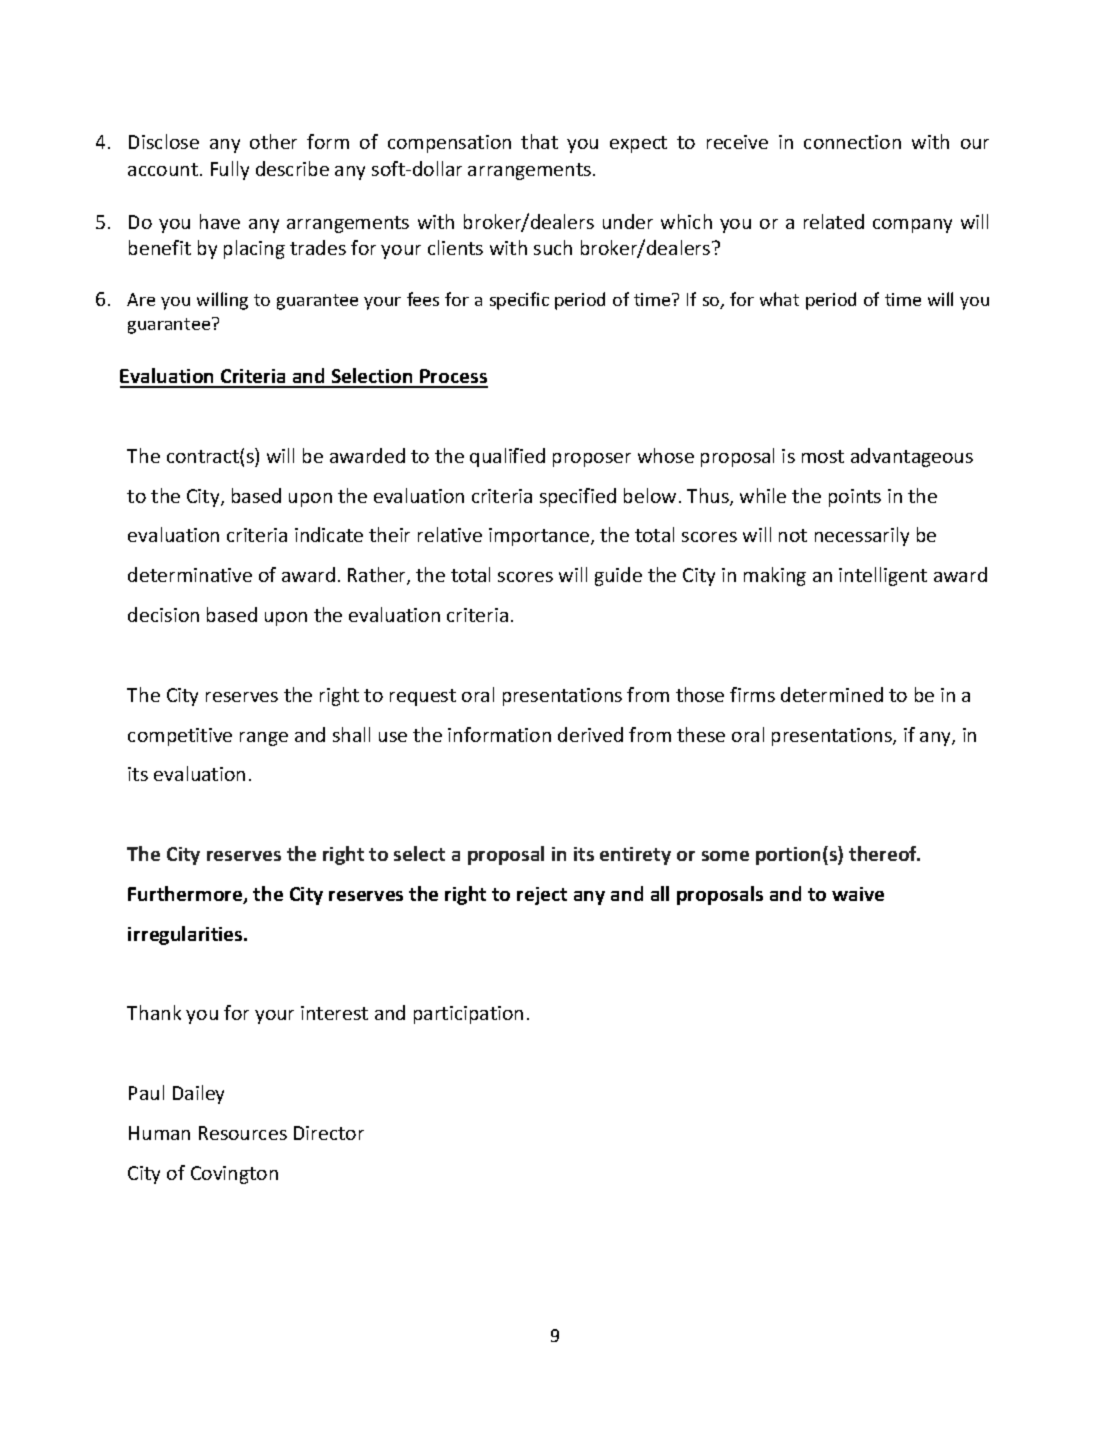 Image resolution: width=1110 pixels, height=1436 pixels. I want to click on specified, so click(578, 497).
